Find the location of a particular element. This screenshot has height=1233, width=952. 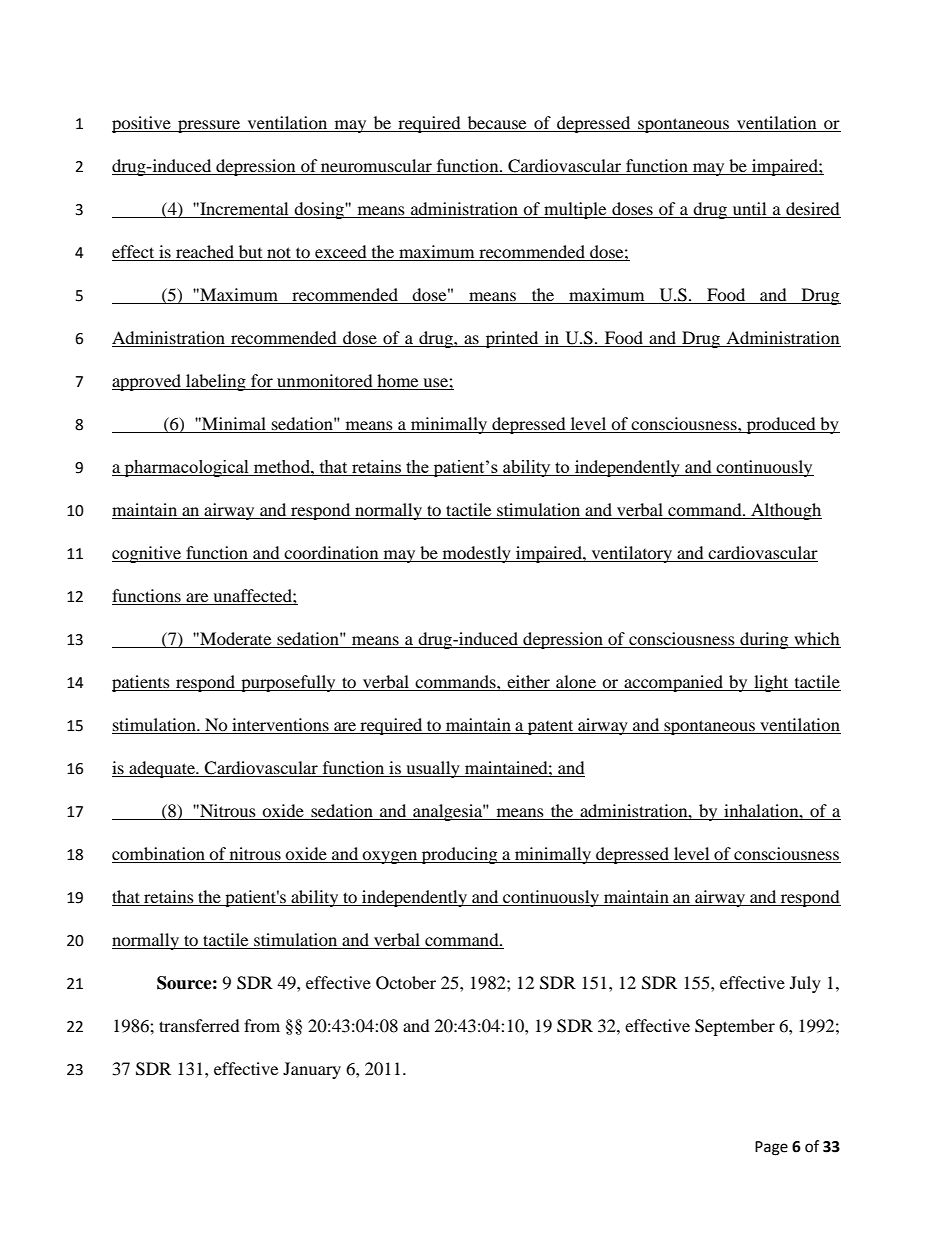

October is located at coordinates (406, 983).
